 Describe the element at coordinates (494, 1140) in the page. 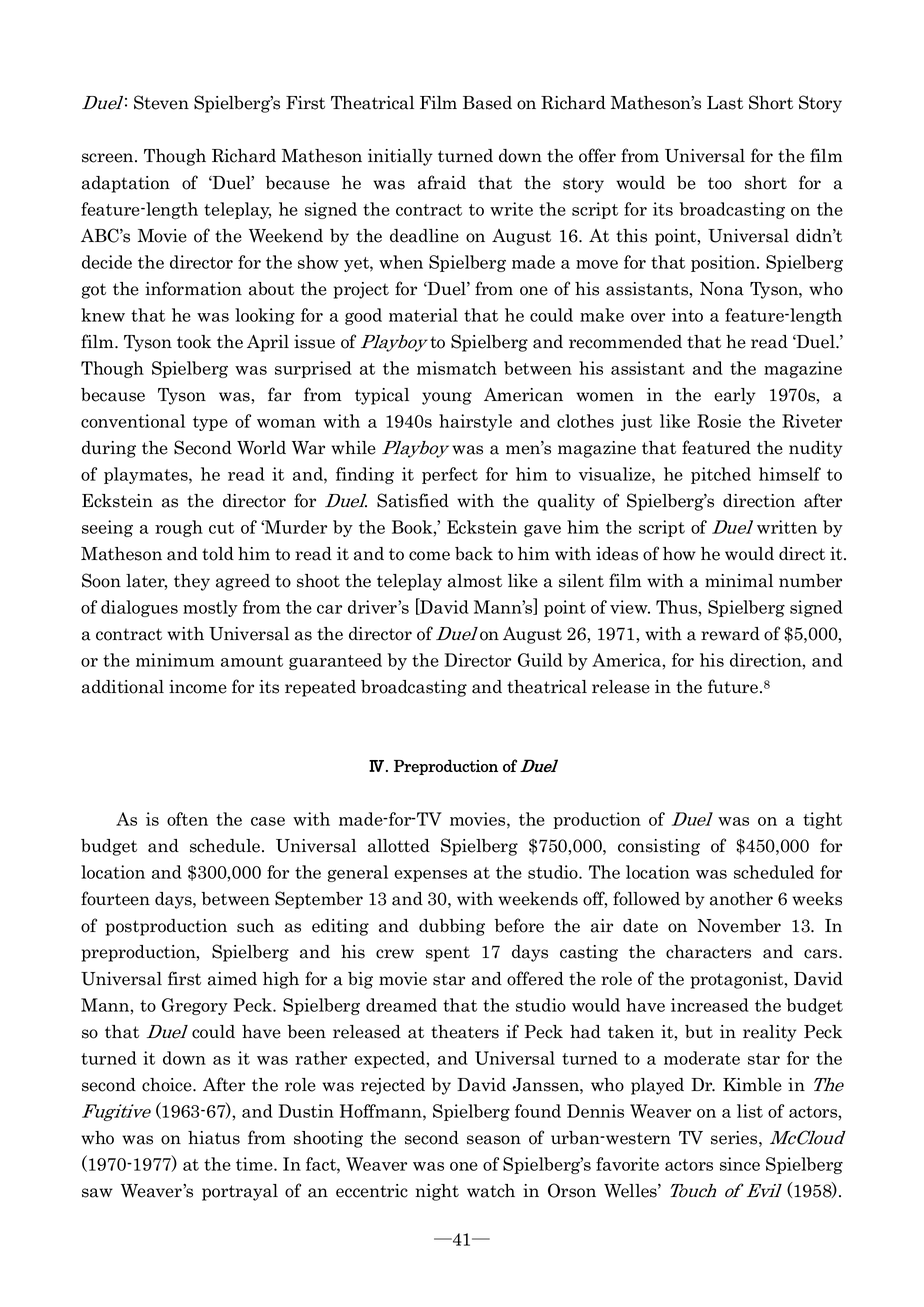

I see `season` at that location.
